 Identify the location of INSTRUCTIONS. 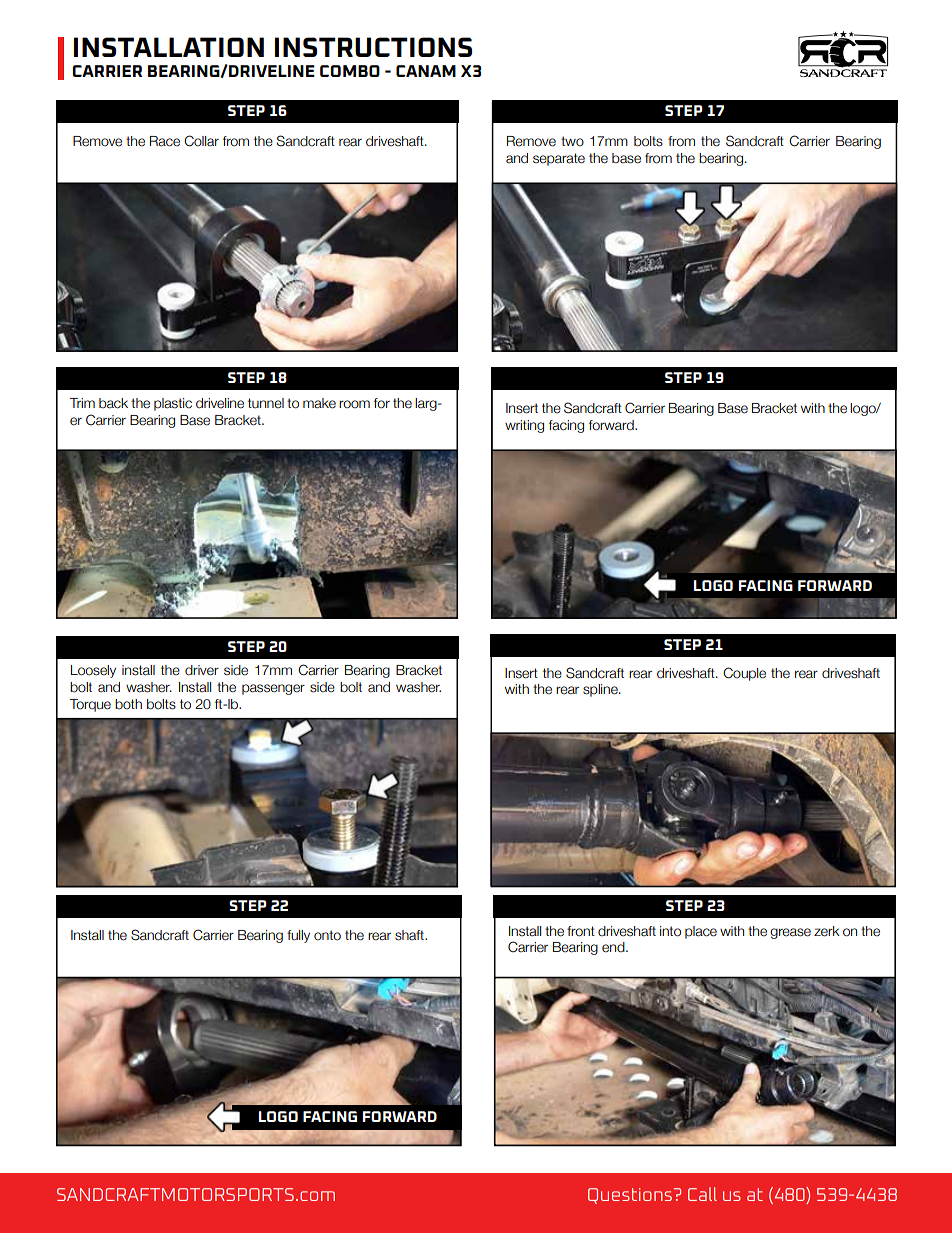
(373, 47).
